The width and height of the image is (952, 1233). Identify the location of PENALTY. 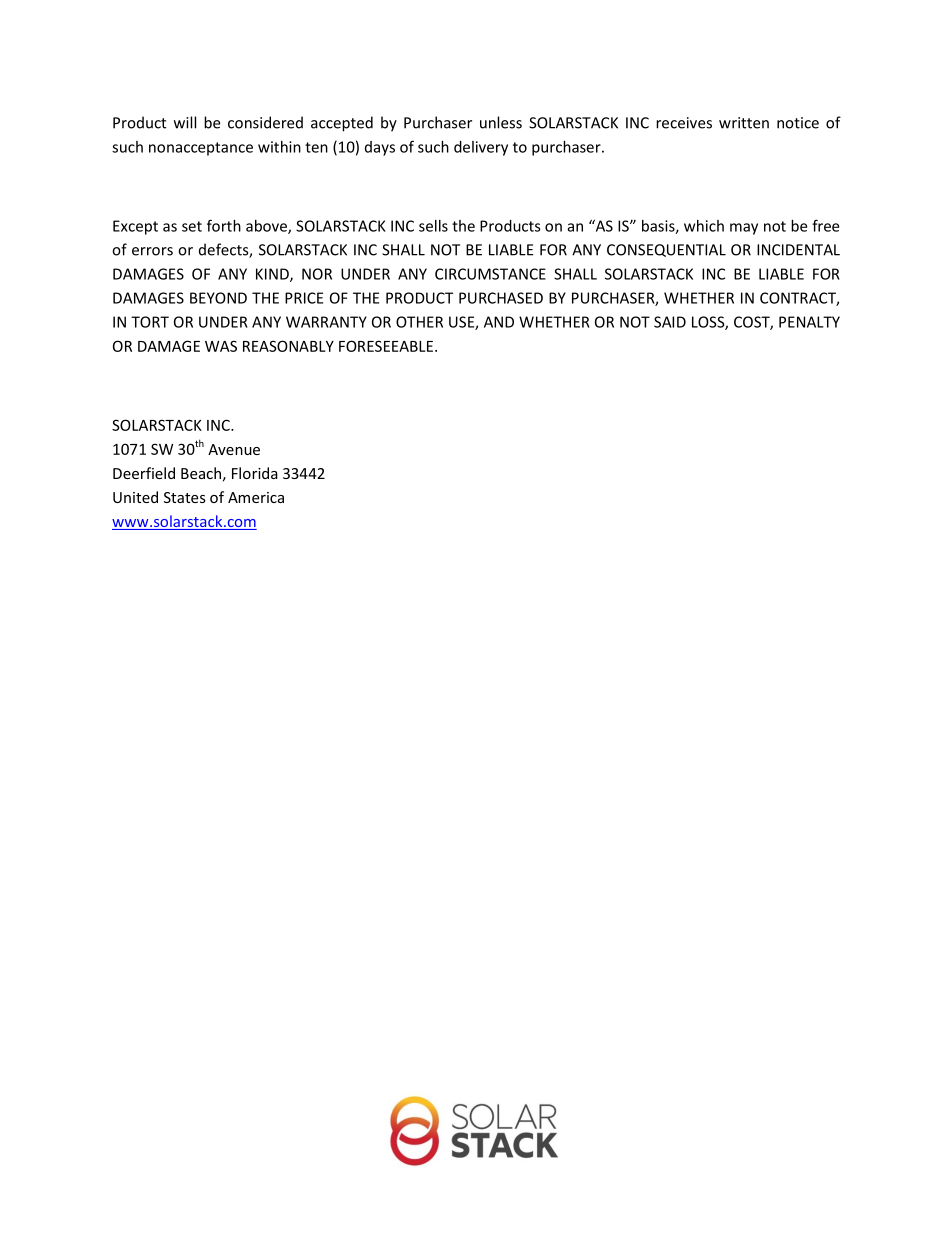
(809, 322).
